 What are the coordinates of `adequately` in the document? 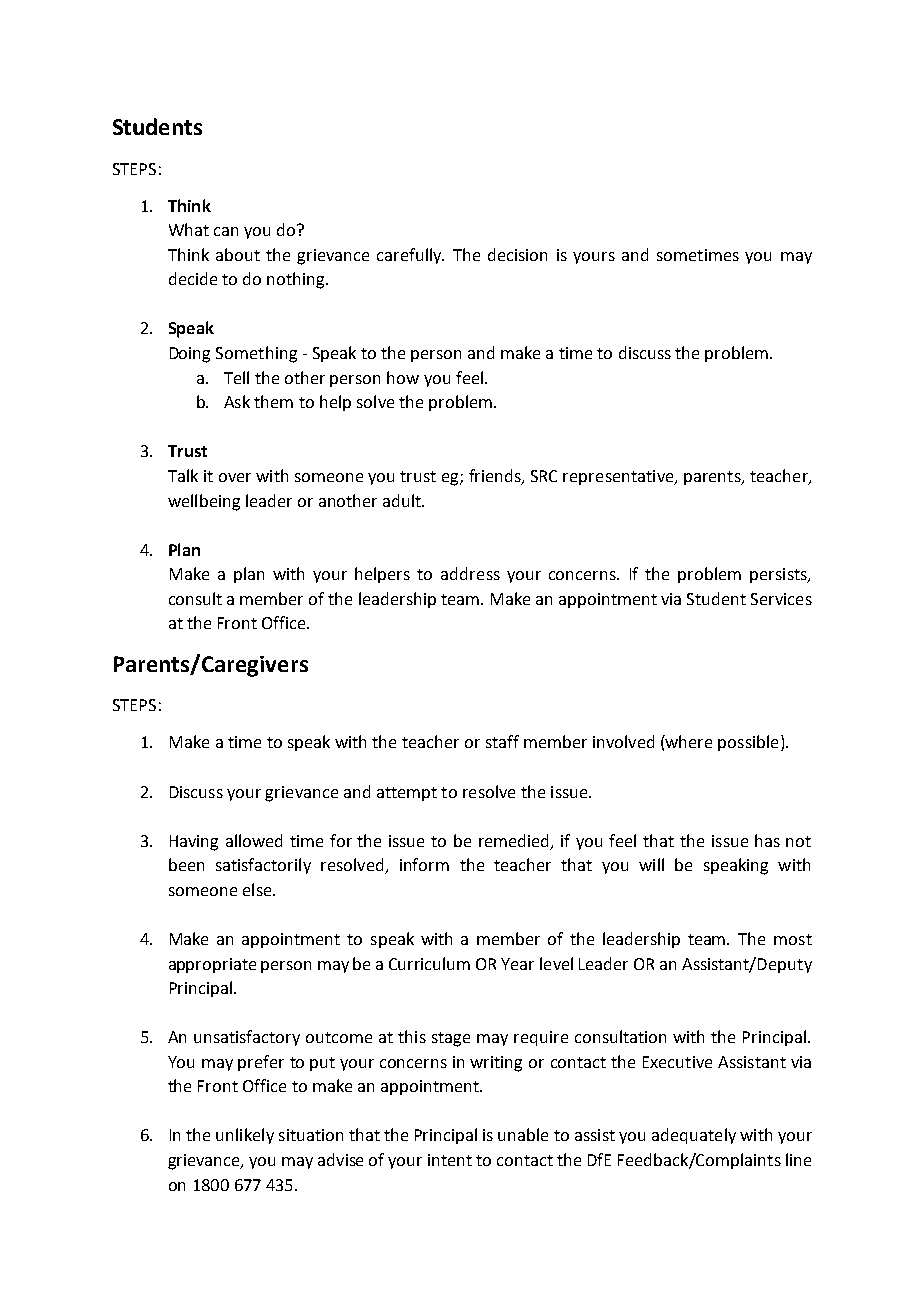 It's located at (694, 1136).
